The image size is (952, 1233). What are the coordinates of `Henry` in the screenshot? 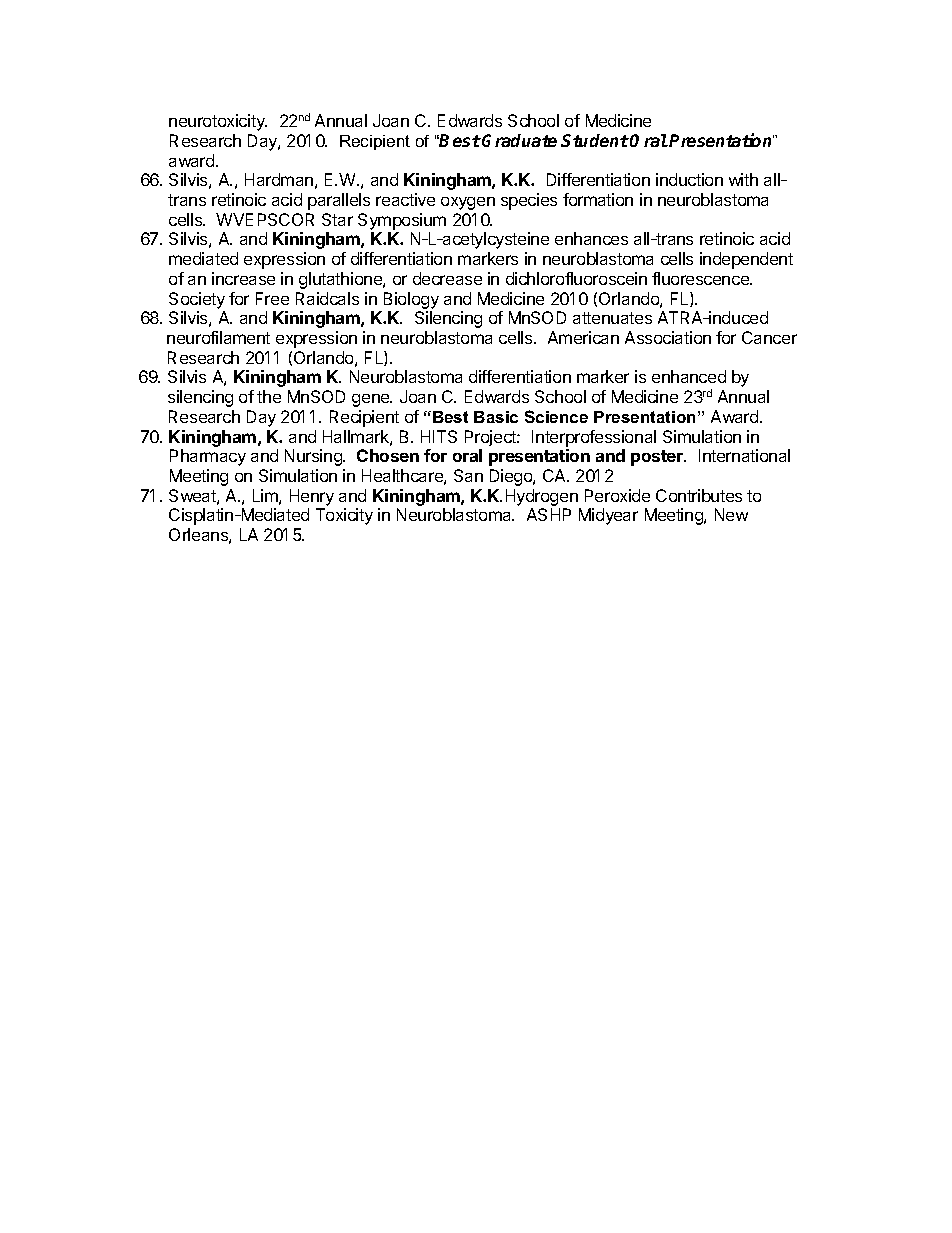 It's located at (312, 497).
